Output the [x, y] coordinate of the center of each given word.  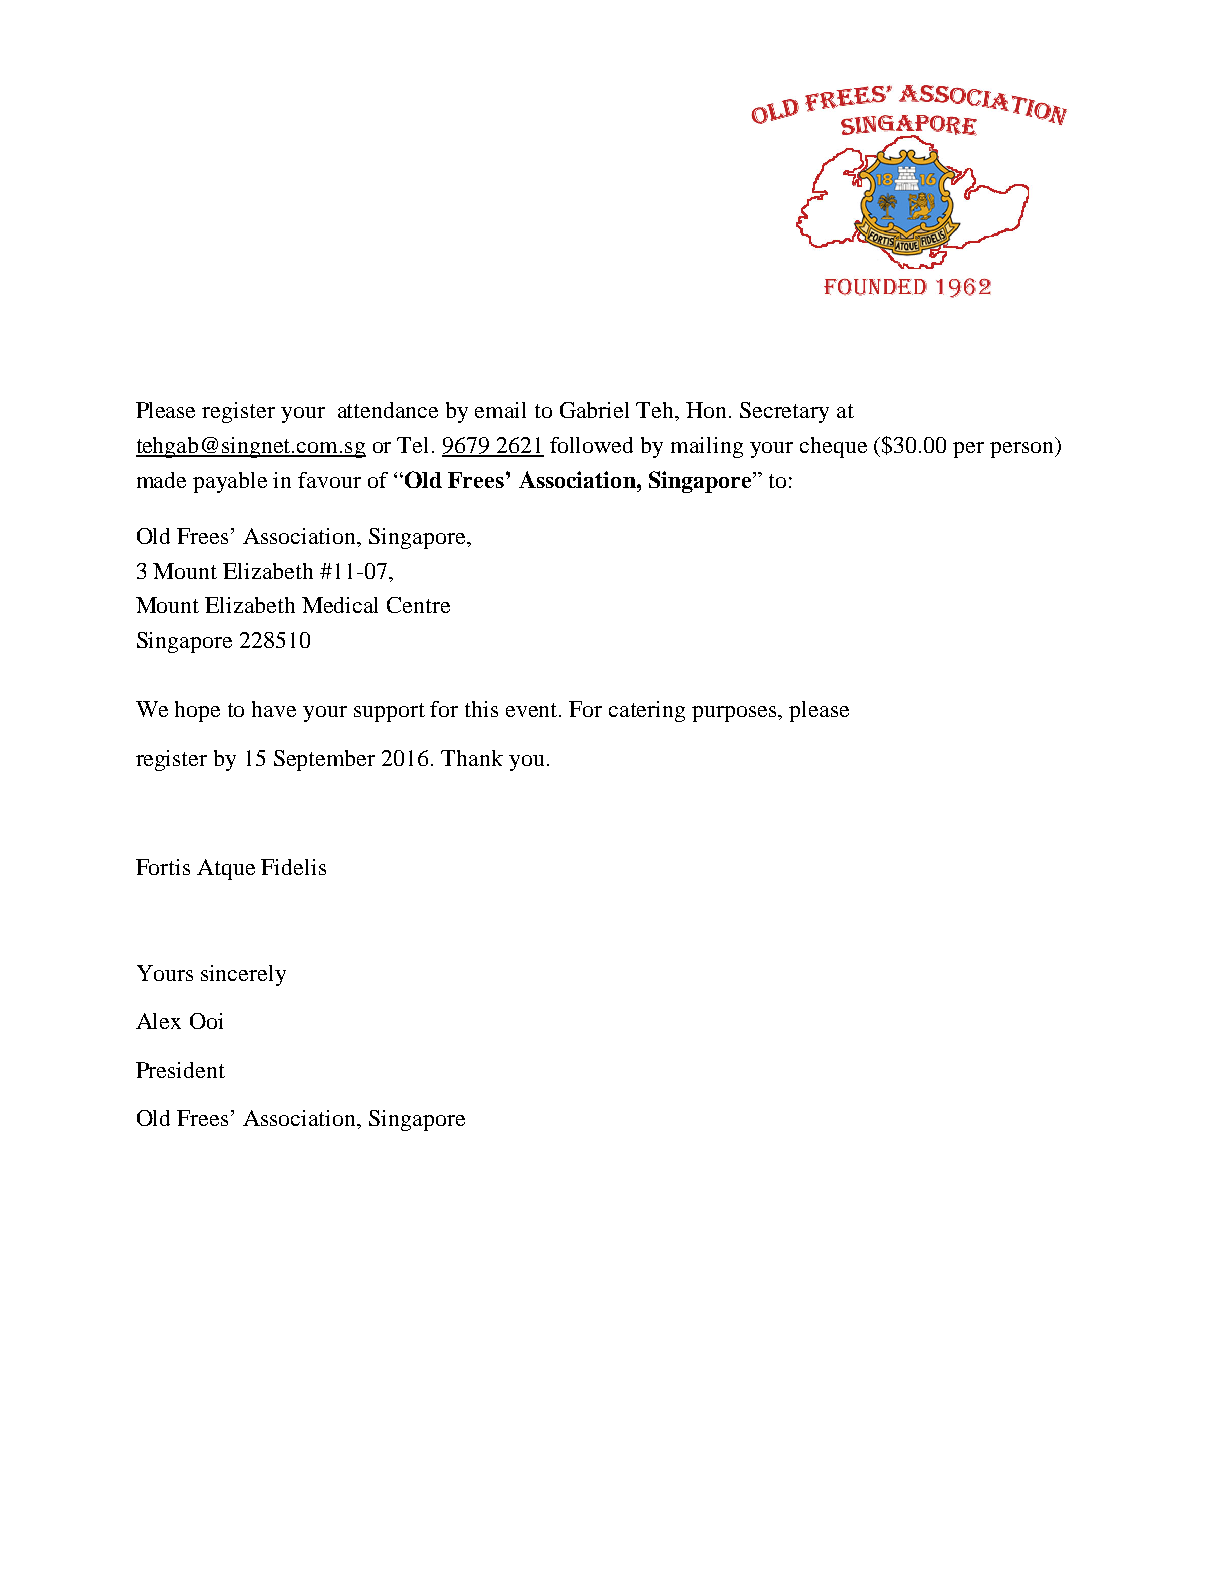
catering [647, 711]
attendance [388, 410]
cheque [833, 447]
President [180, 1070]
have [274, 709]
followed [591, 445]
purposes [735, 714]
